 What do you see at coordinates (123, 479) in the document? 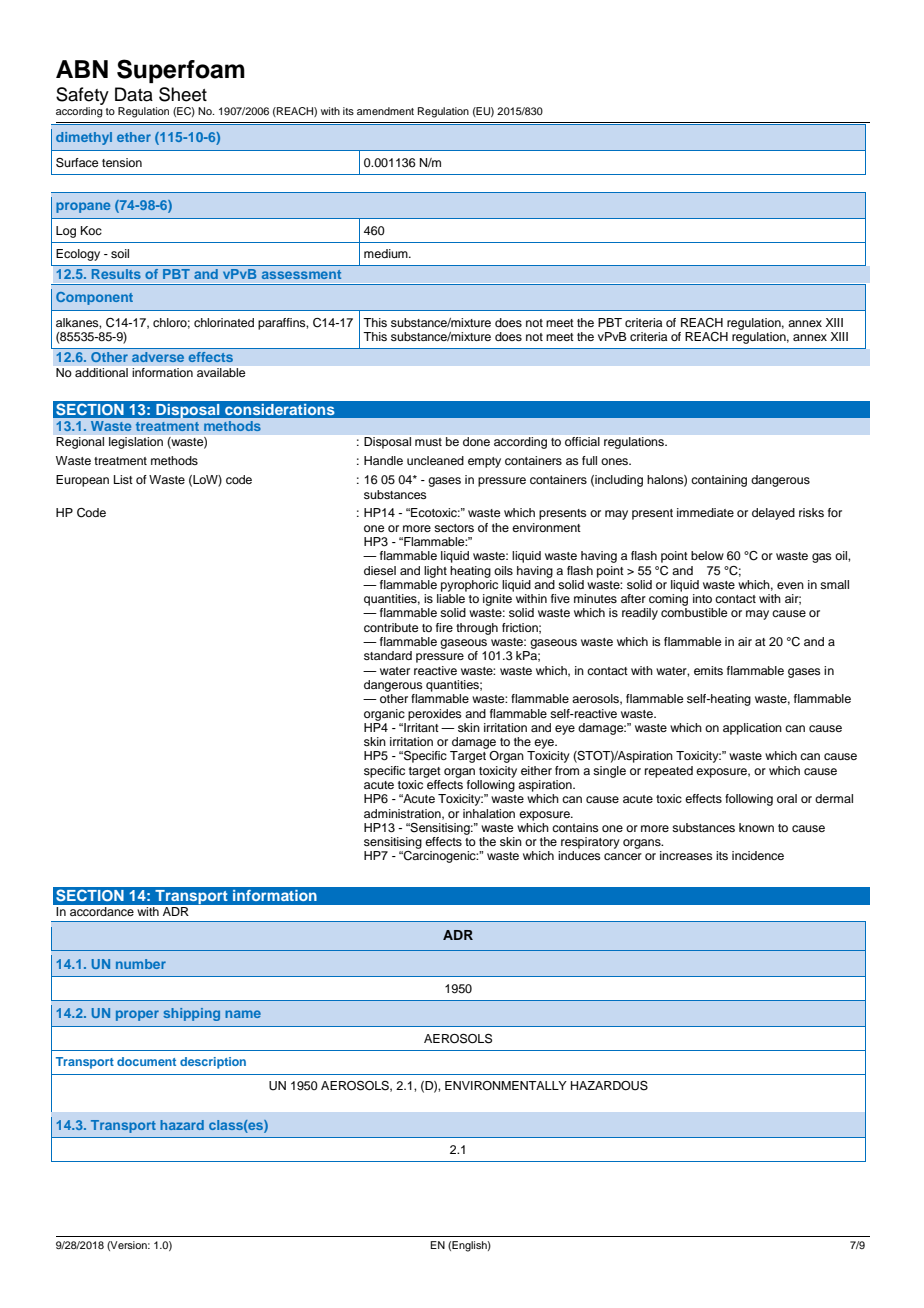
I see `List` at bounding box center [123, 479].
